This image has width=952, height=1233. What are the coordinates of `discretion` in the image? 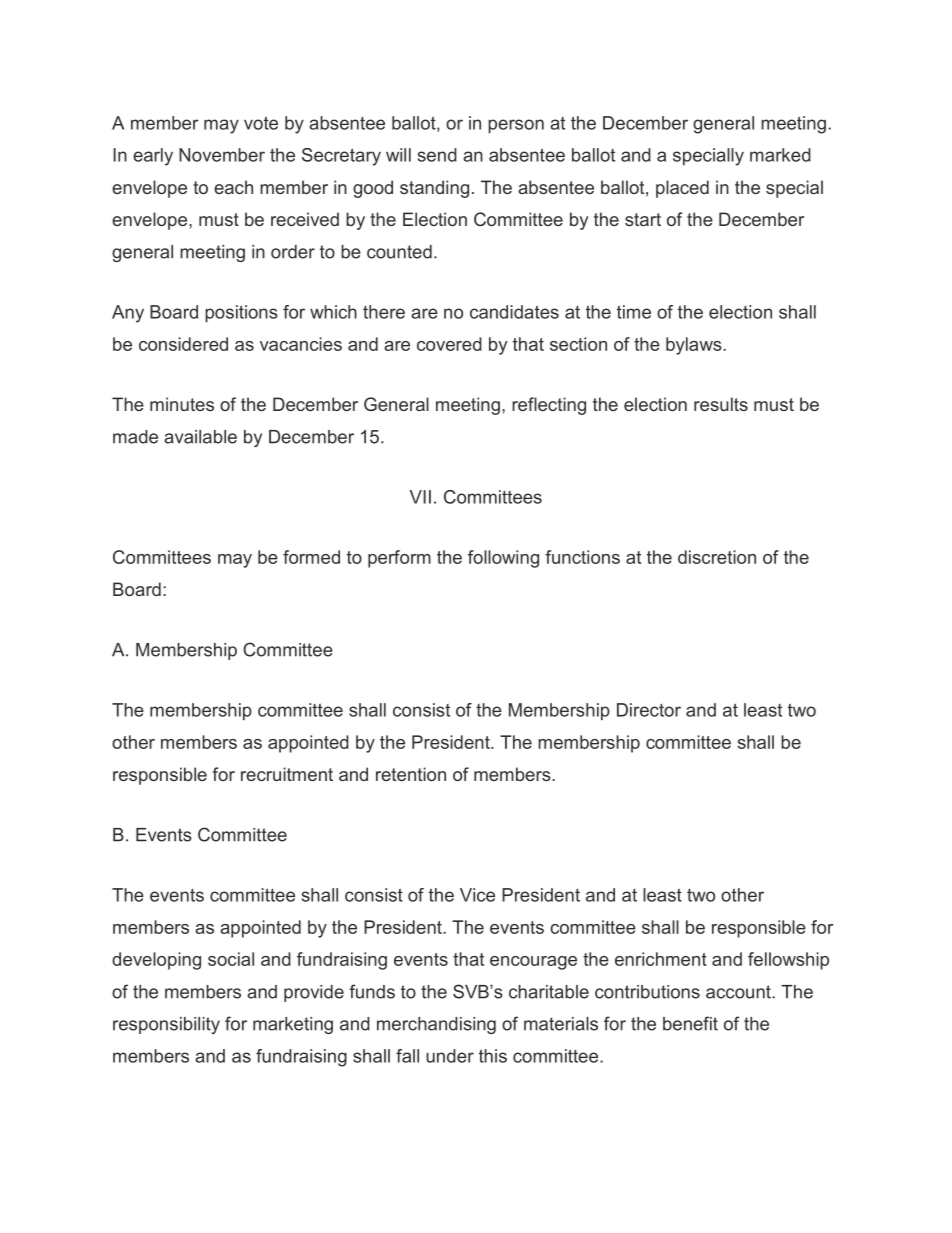 It's located at (717, 557).
